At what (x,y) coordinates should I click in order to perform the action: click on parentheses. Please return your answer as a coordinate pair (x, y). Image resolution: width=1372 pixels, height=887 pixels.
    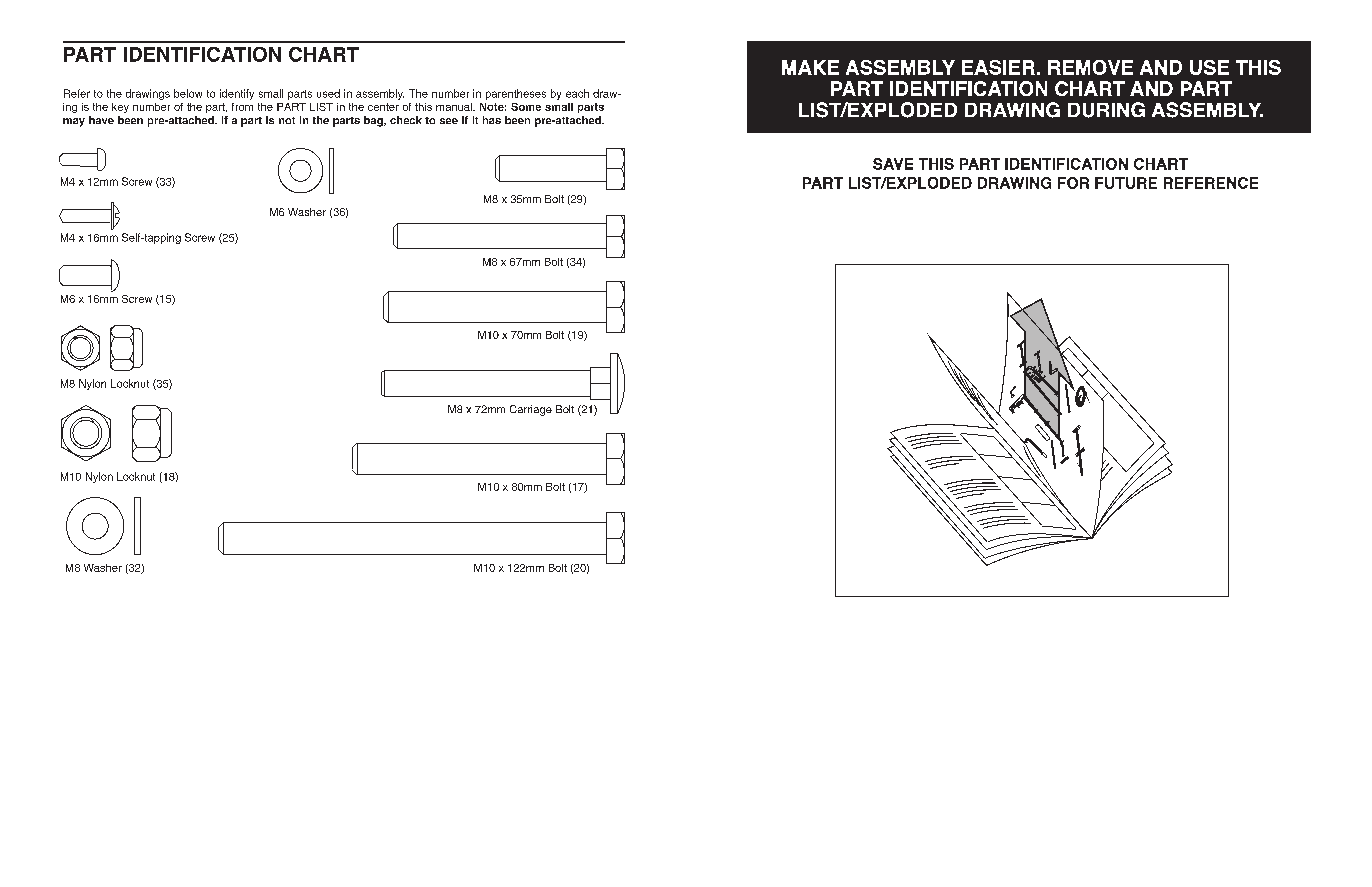
    Looking at the image, I should click on (516, 94).
